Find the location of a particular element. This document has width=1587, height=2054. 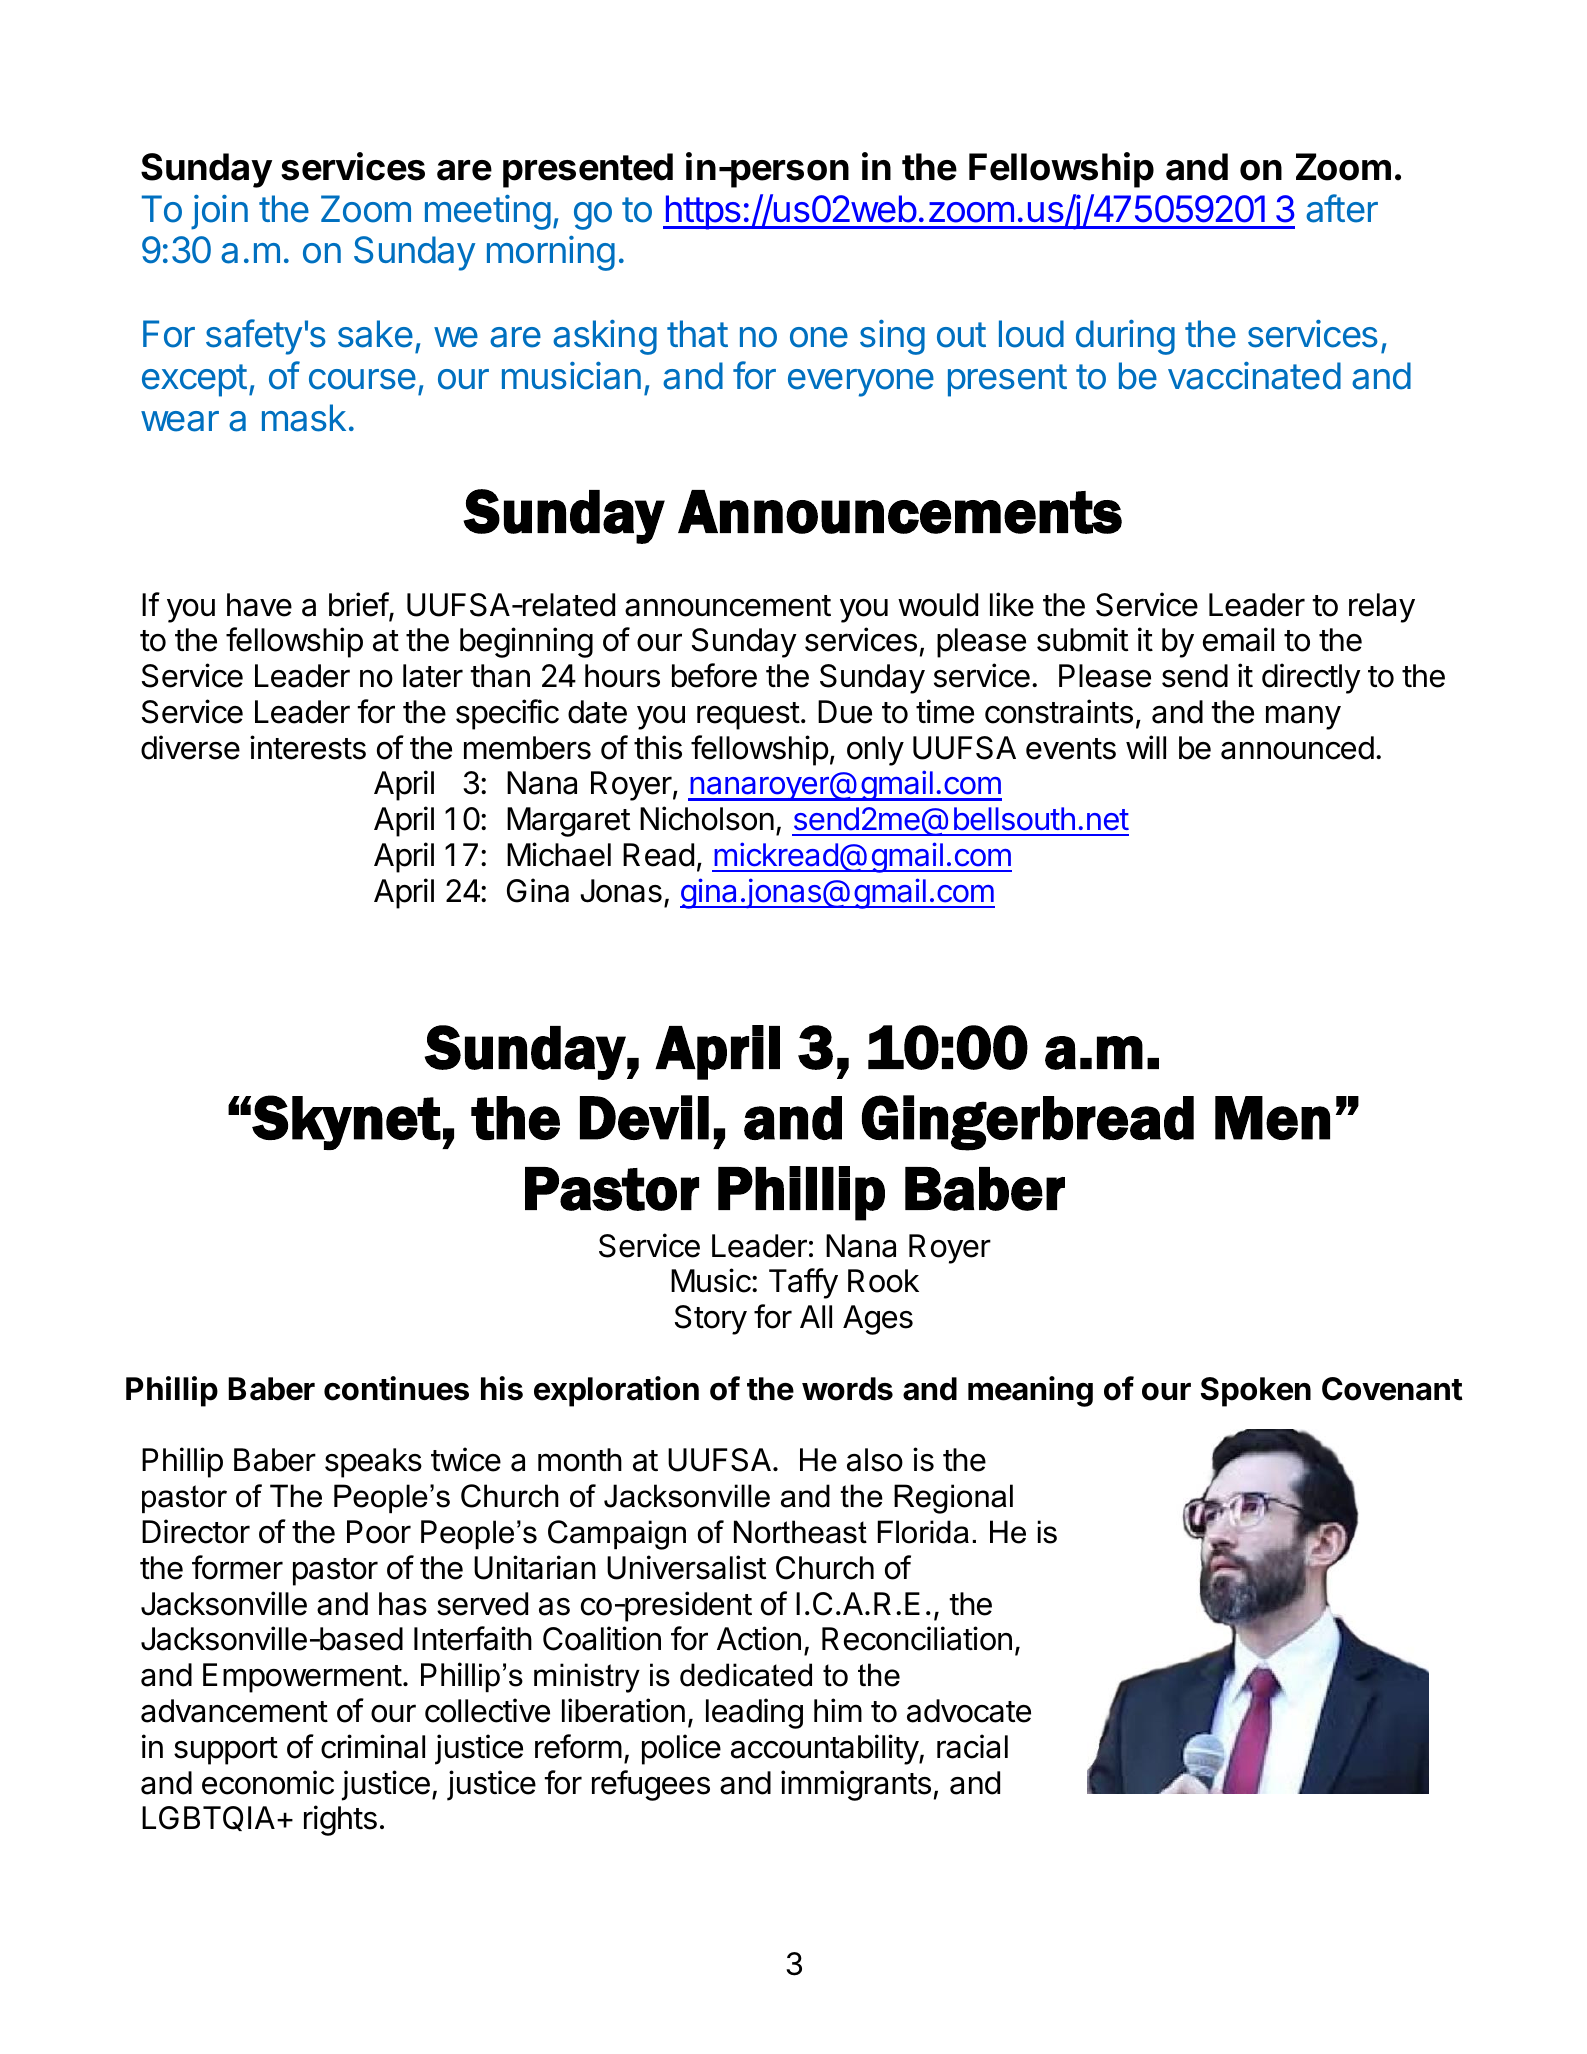

economic is located at coordinates (268, 1782).
